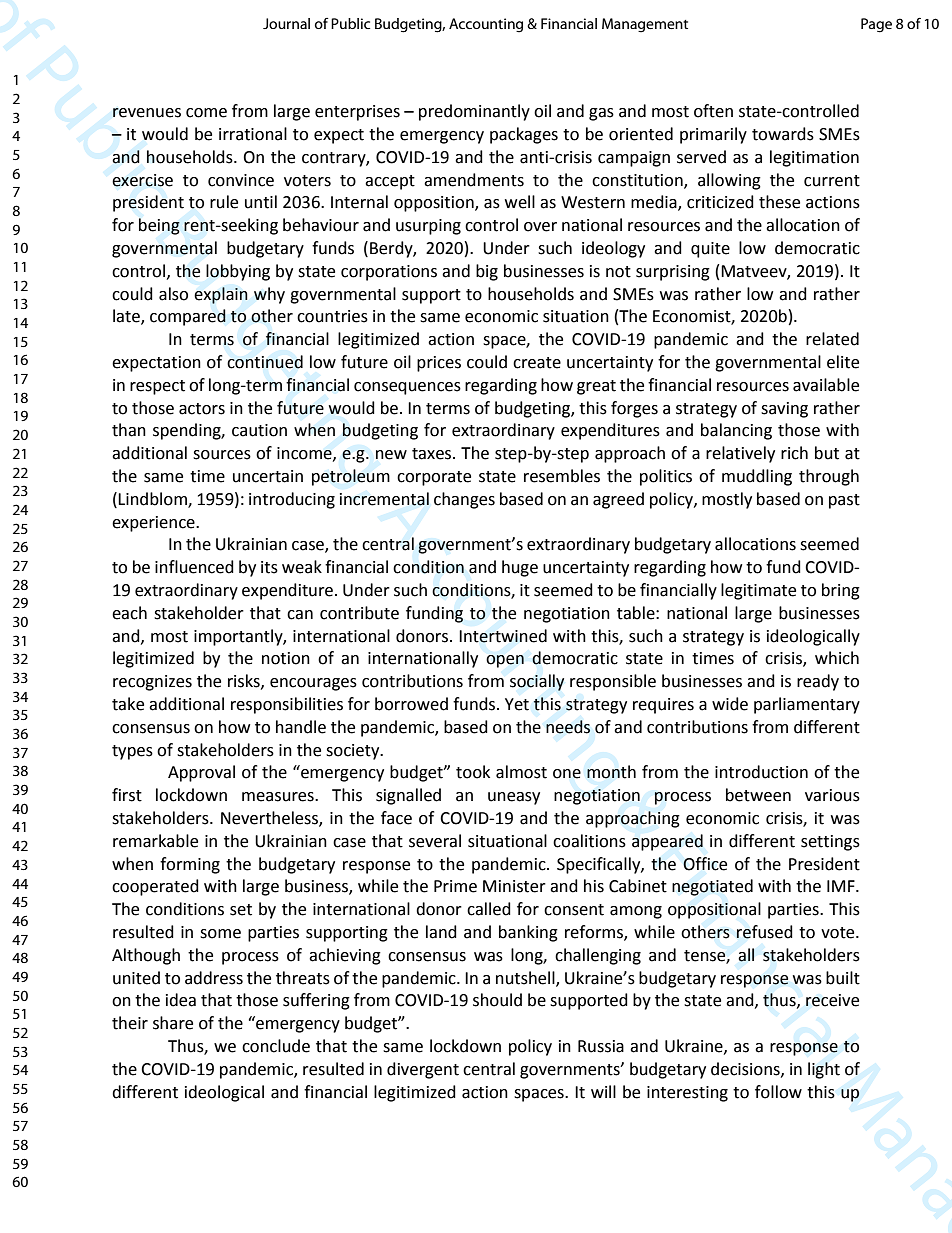 The height and width of the screenshot is (1233, 952). What do you see at coordinates (876, 25) in the screenshot?
I see `Page` at bounding box center [876, 25].
